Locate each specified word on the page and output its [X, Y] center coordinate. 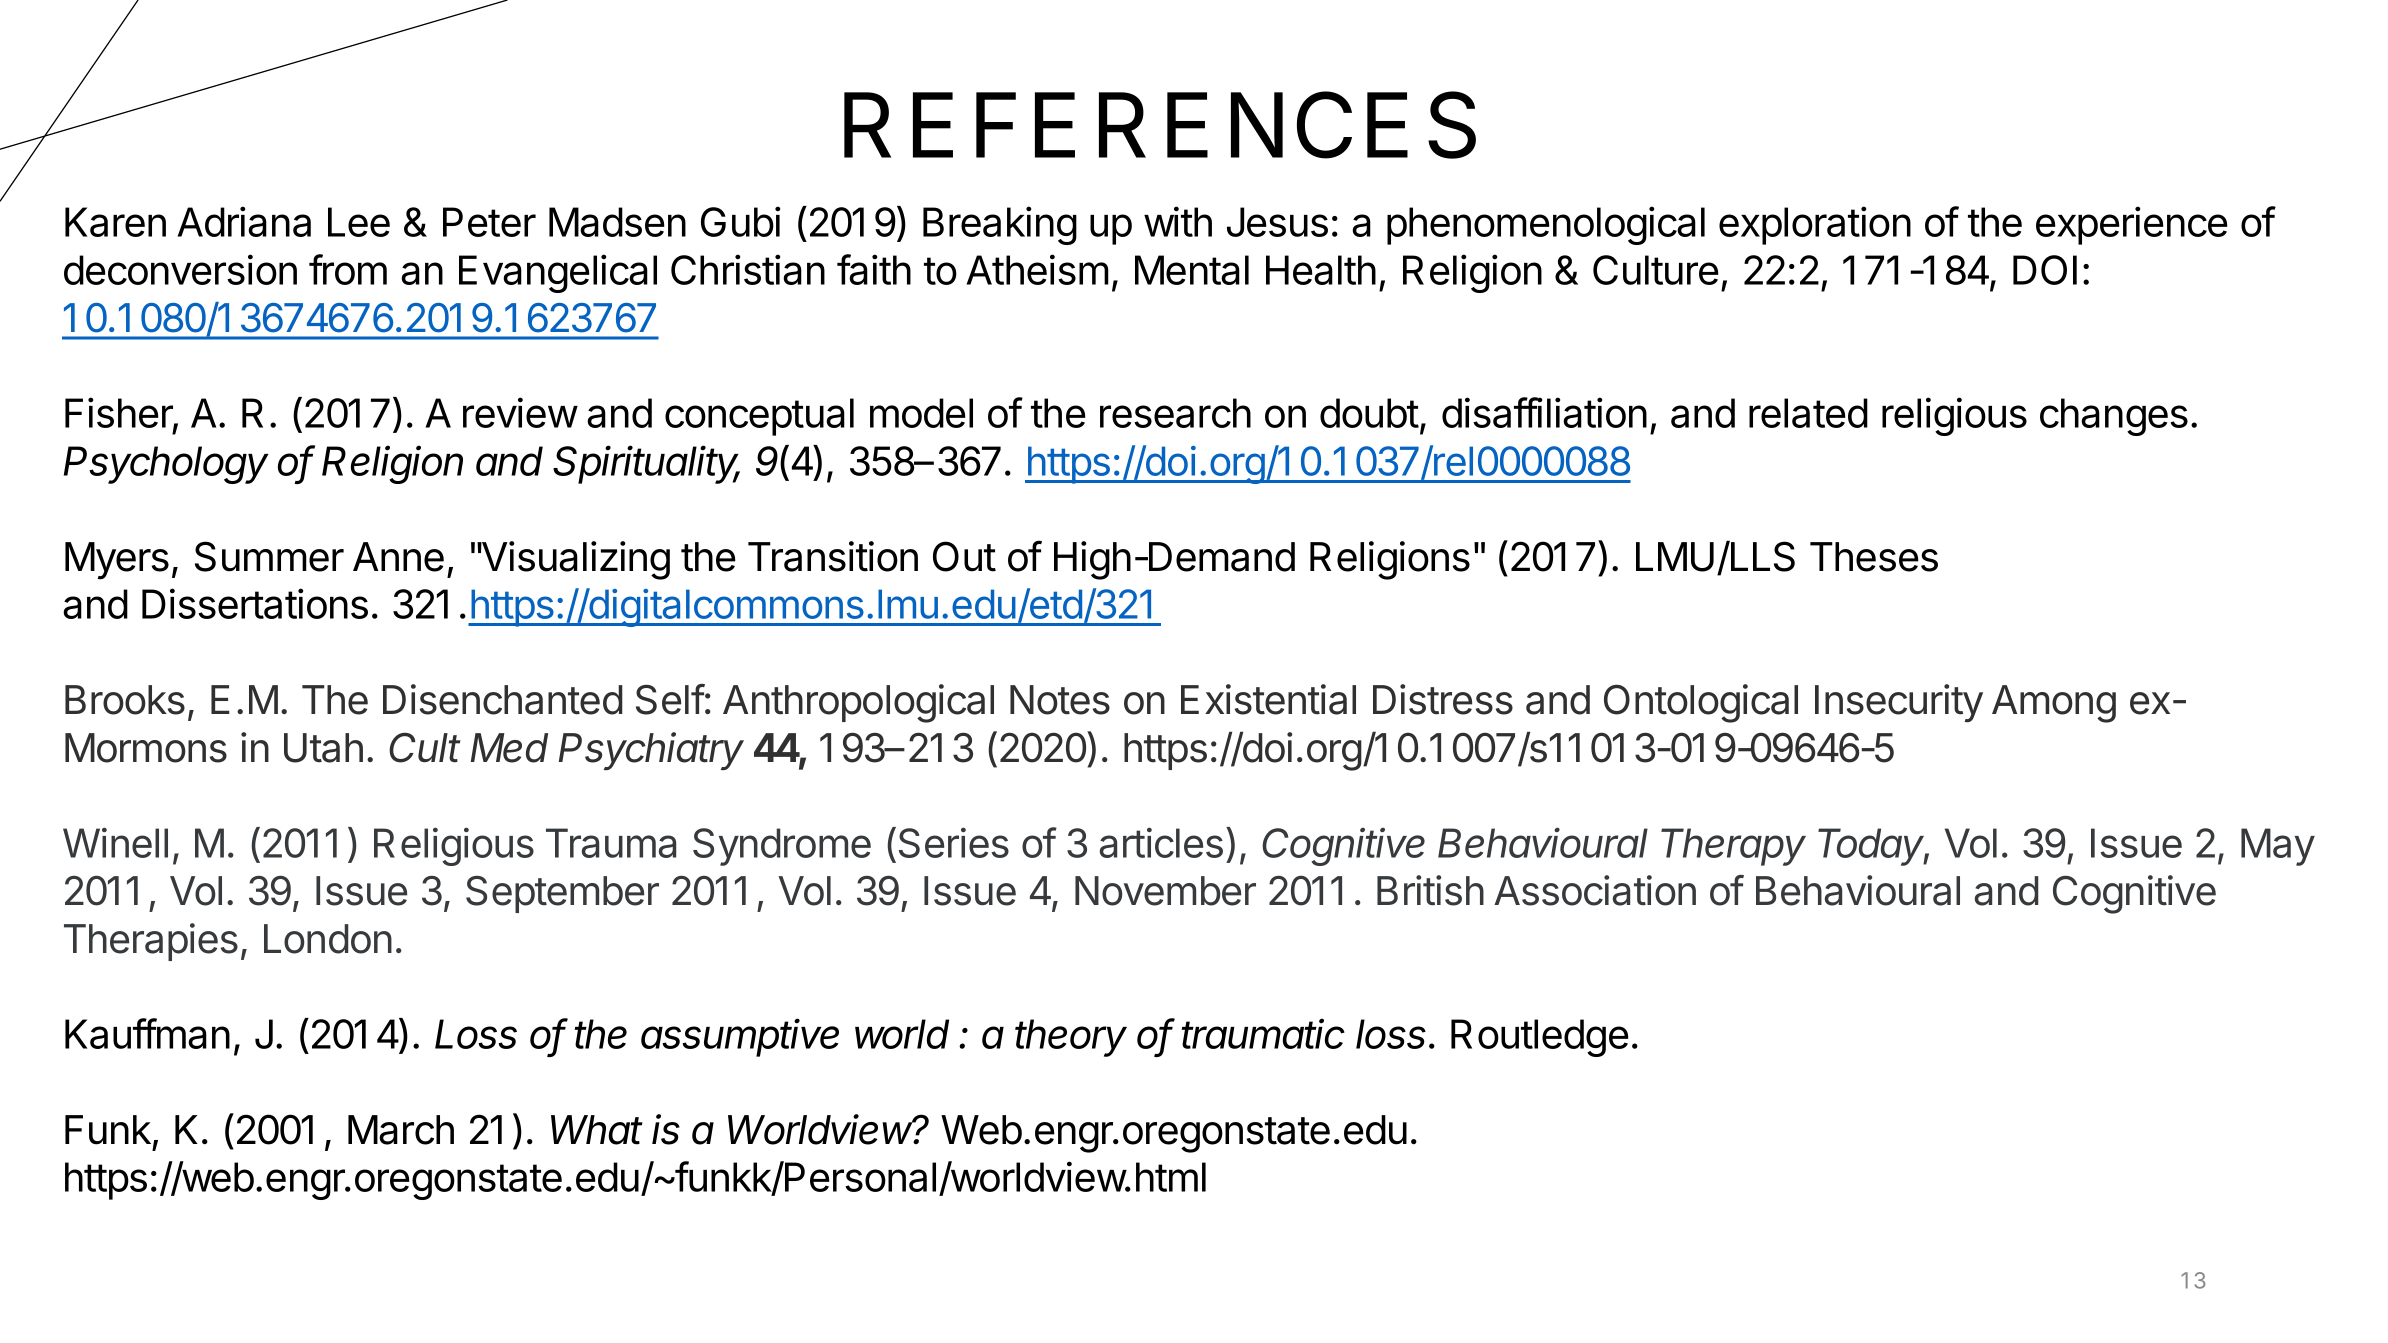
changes [2114, 417]
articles [1161, 842]
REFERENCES [1160, 125]
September [562, 894]
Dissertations [255, 603]
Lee [359, 222]
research [1175, 413]
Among [2054, 704]
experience [2132, 225]
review [520, 412]
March [401, 1130]
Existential [1268, 699]
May [2278, 847]
